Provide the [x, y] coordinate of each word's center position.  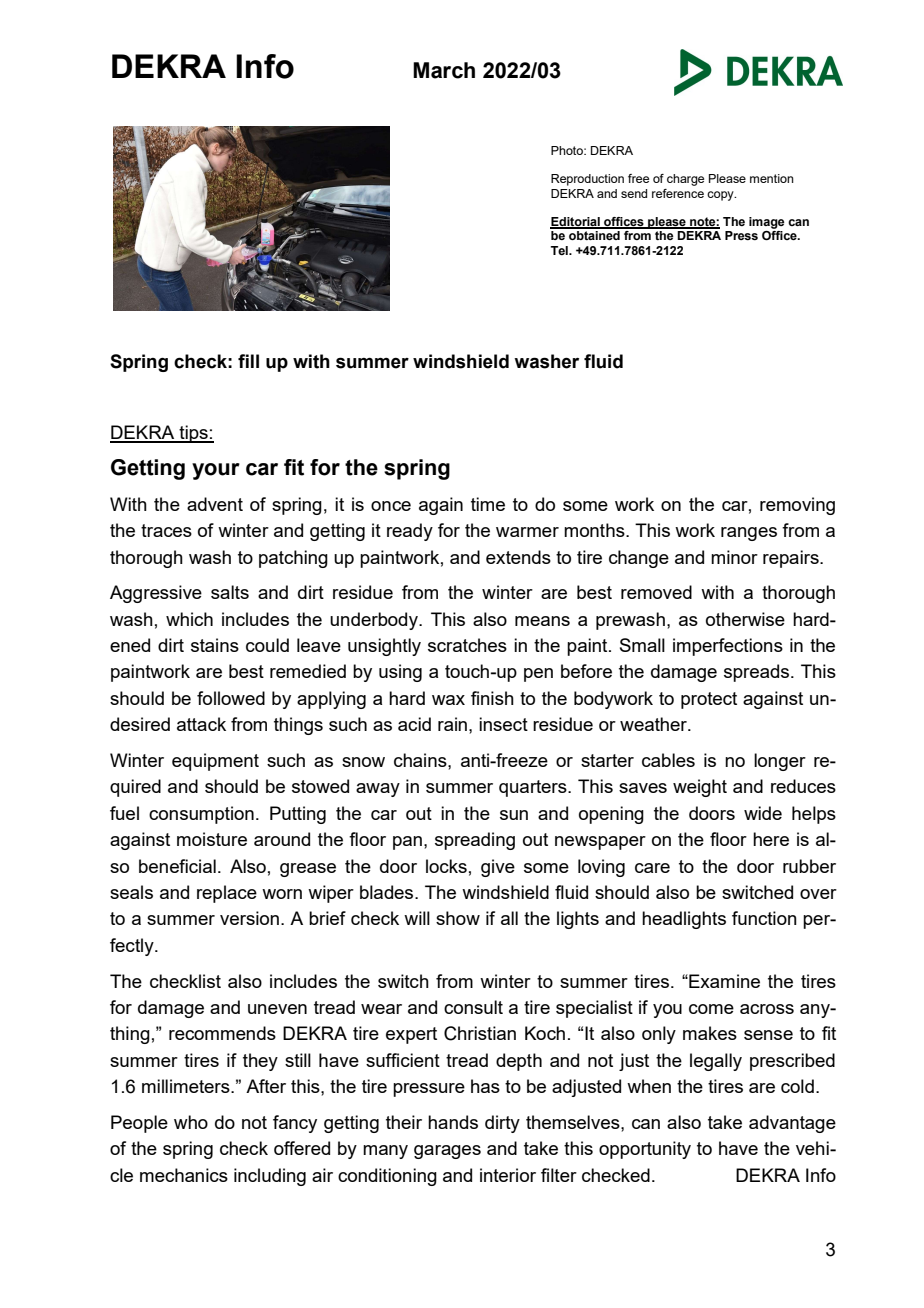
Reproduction [587, 180]
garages [447, 1152]
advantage [792, 1124]
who [191, 1122]
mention [772, 178]
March [444, 70]
